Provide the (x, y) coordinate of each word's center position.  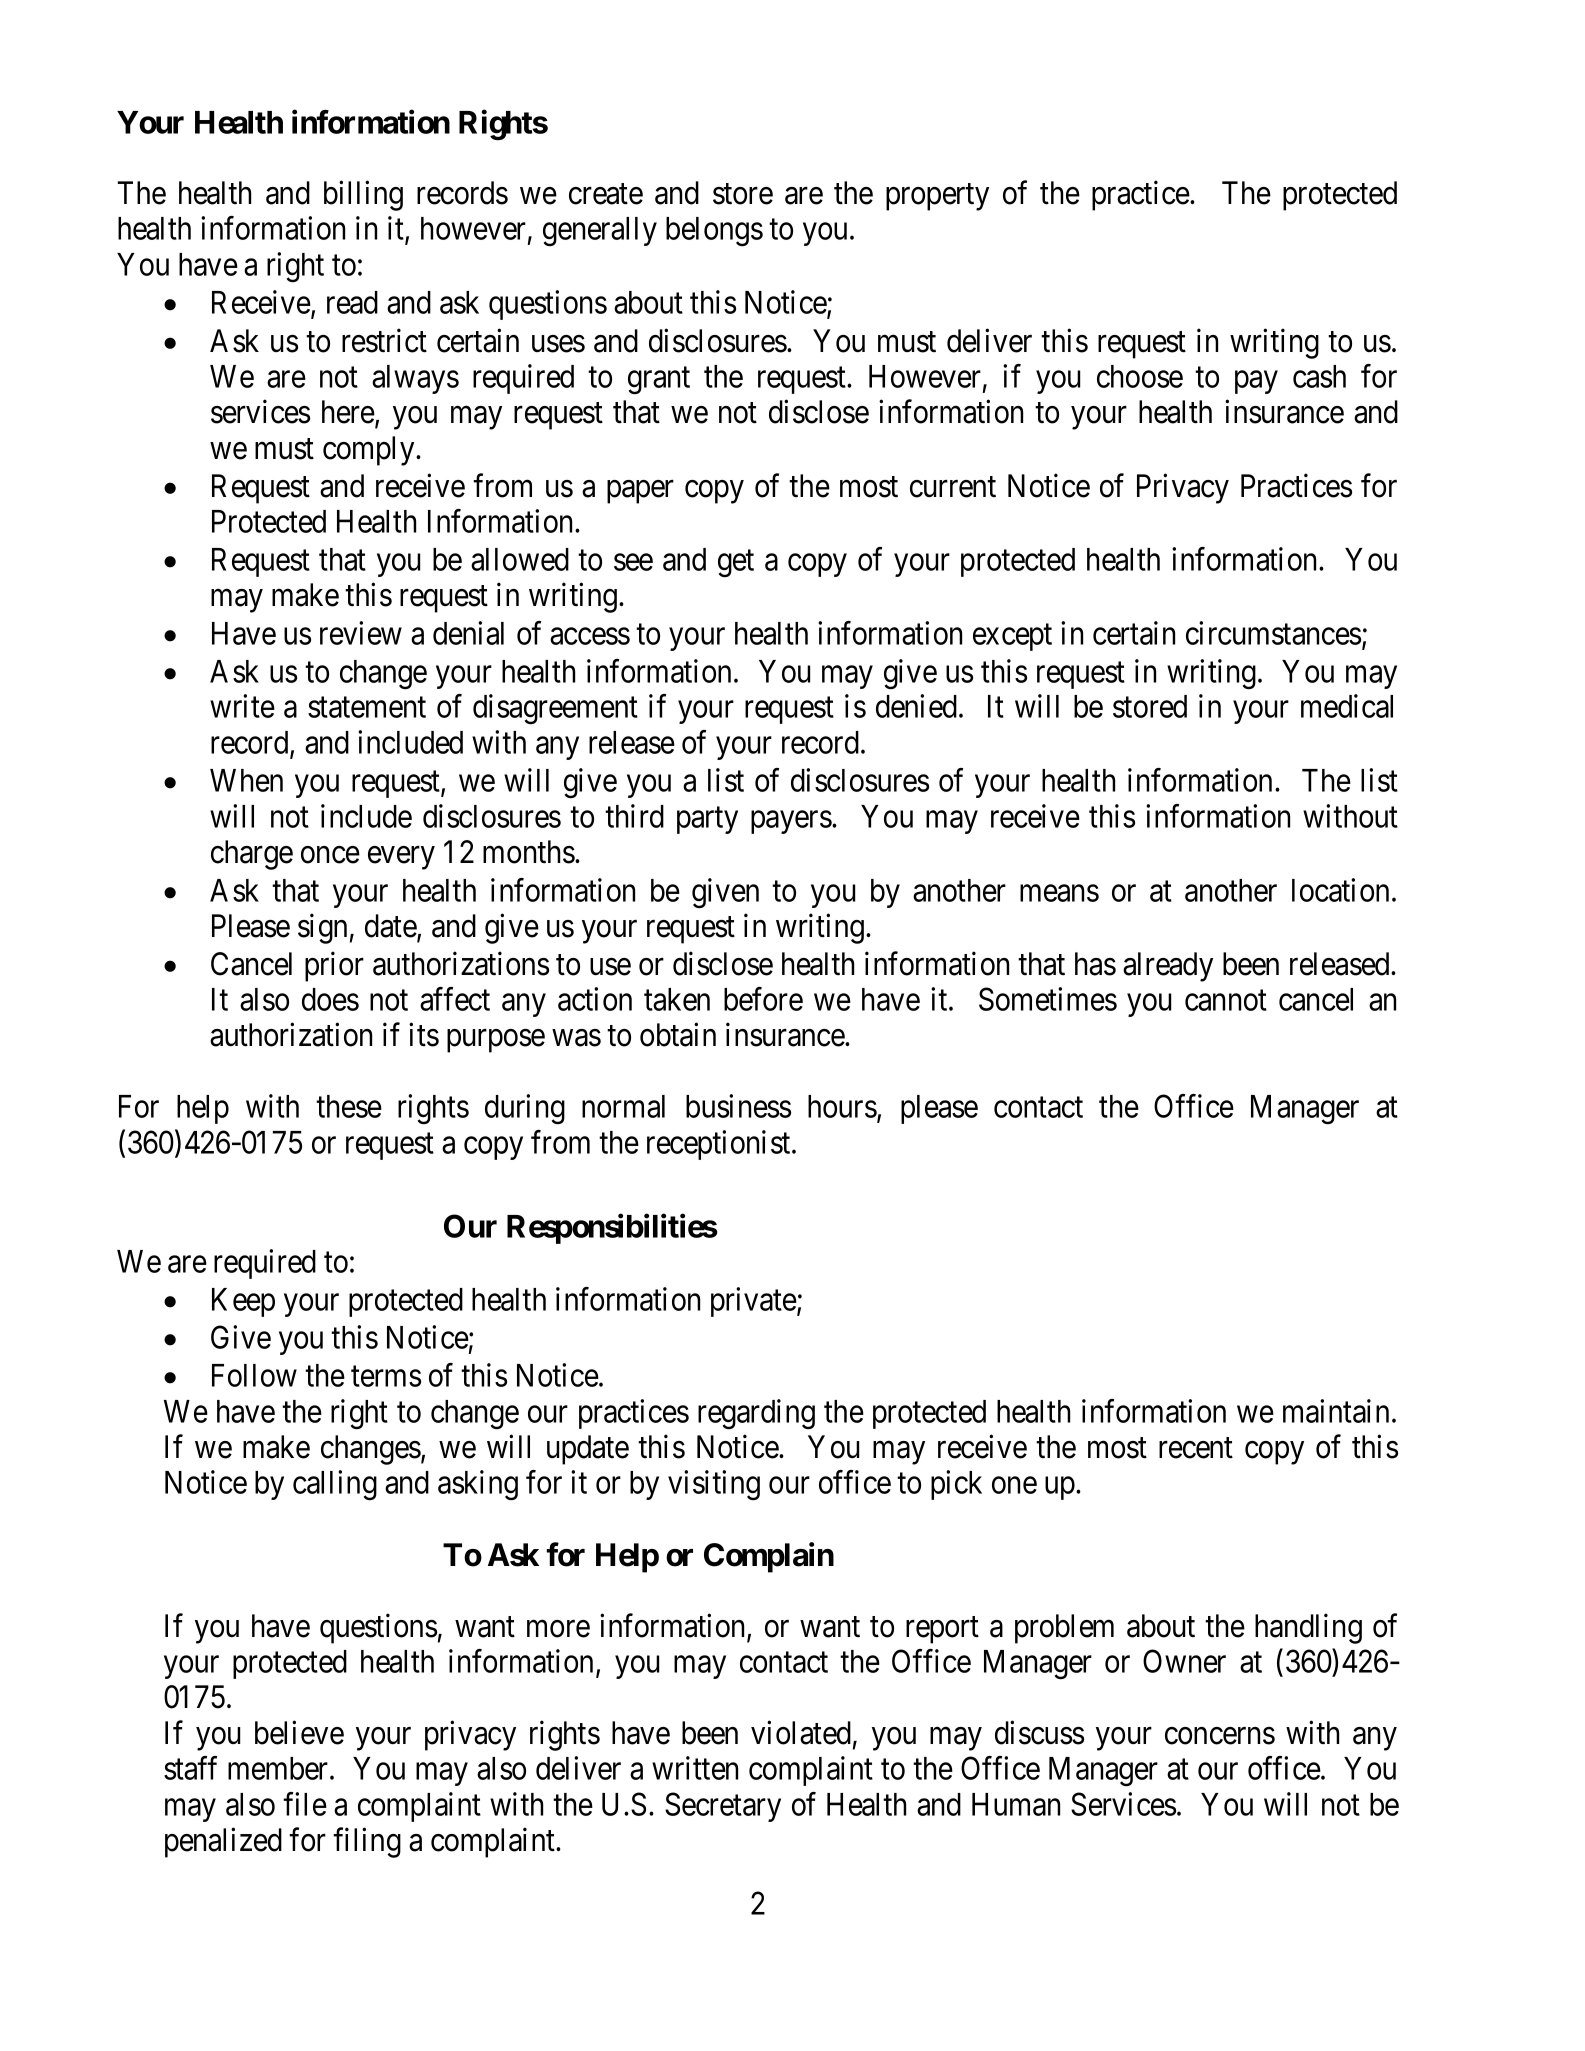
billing (363, 195)
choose (1140, 376)
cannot (1226, 1000)
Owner (1184, 1661)
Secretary (723, 1807)
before (763, 999)
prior (334, 967)
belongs (714, 231)
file (305, 1804)
